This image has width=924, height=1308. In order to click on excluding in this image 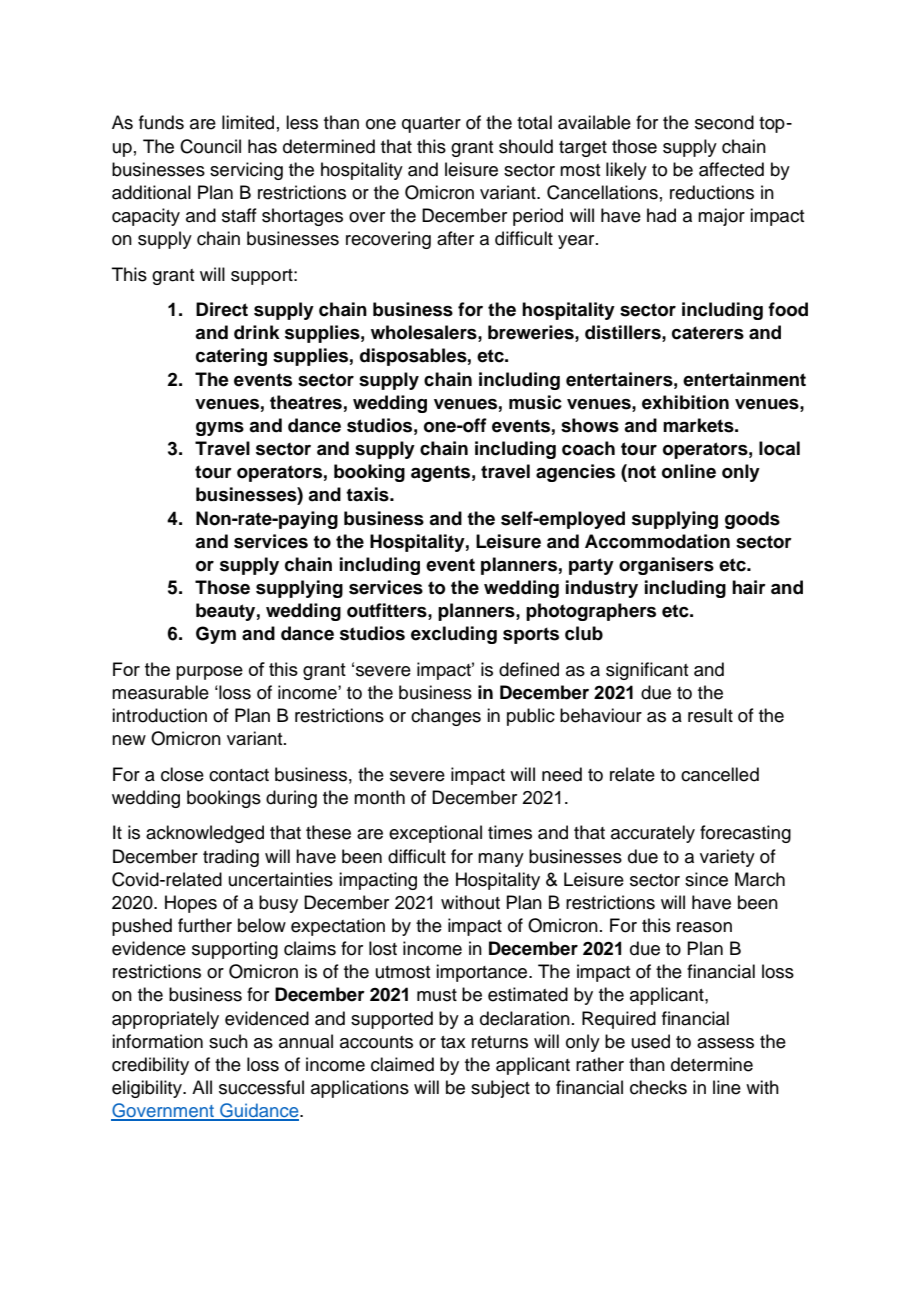, I will do `click(454, 635)`.
